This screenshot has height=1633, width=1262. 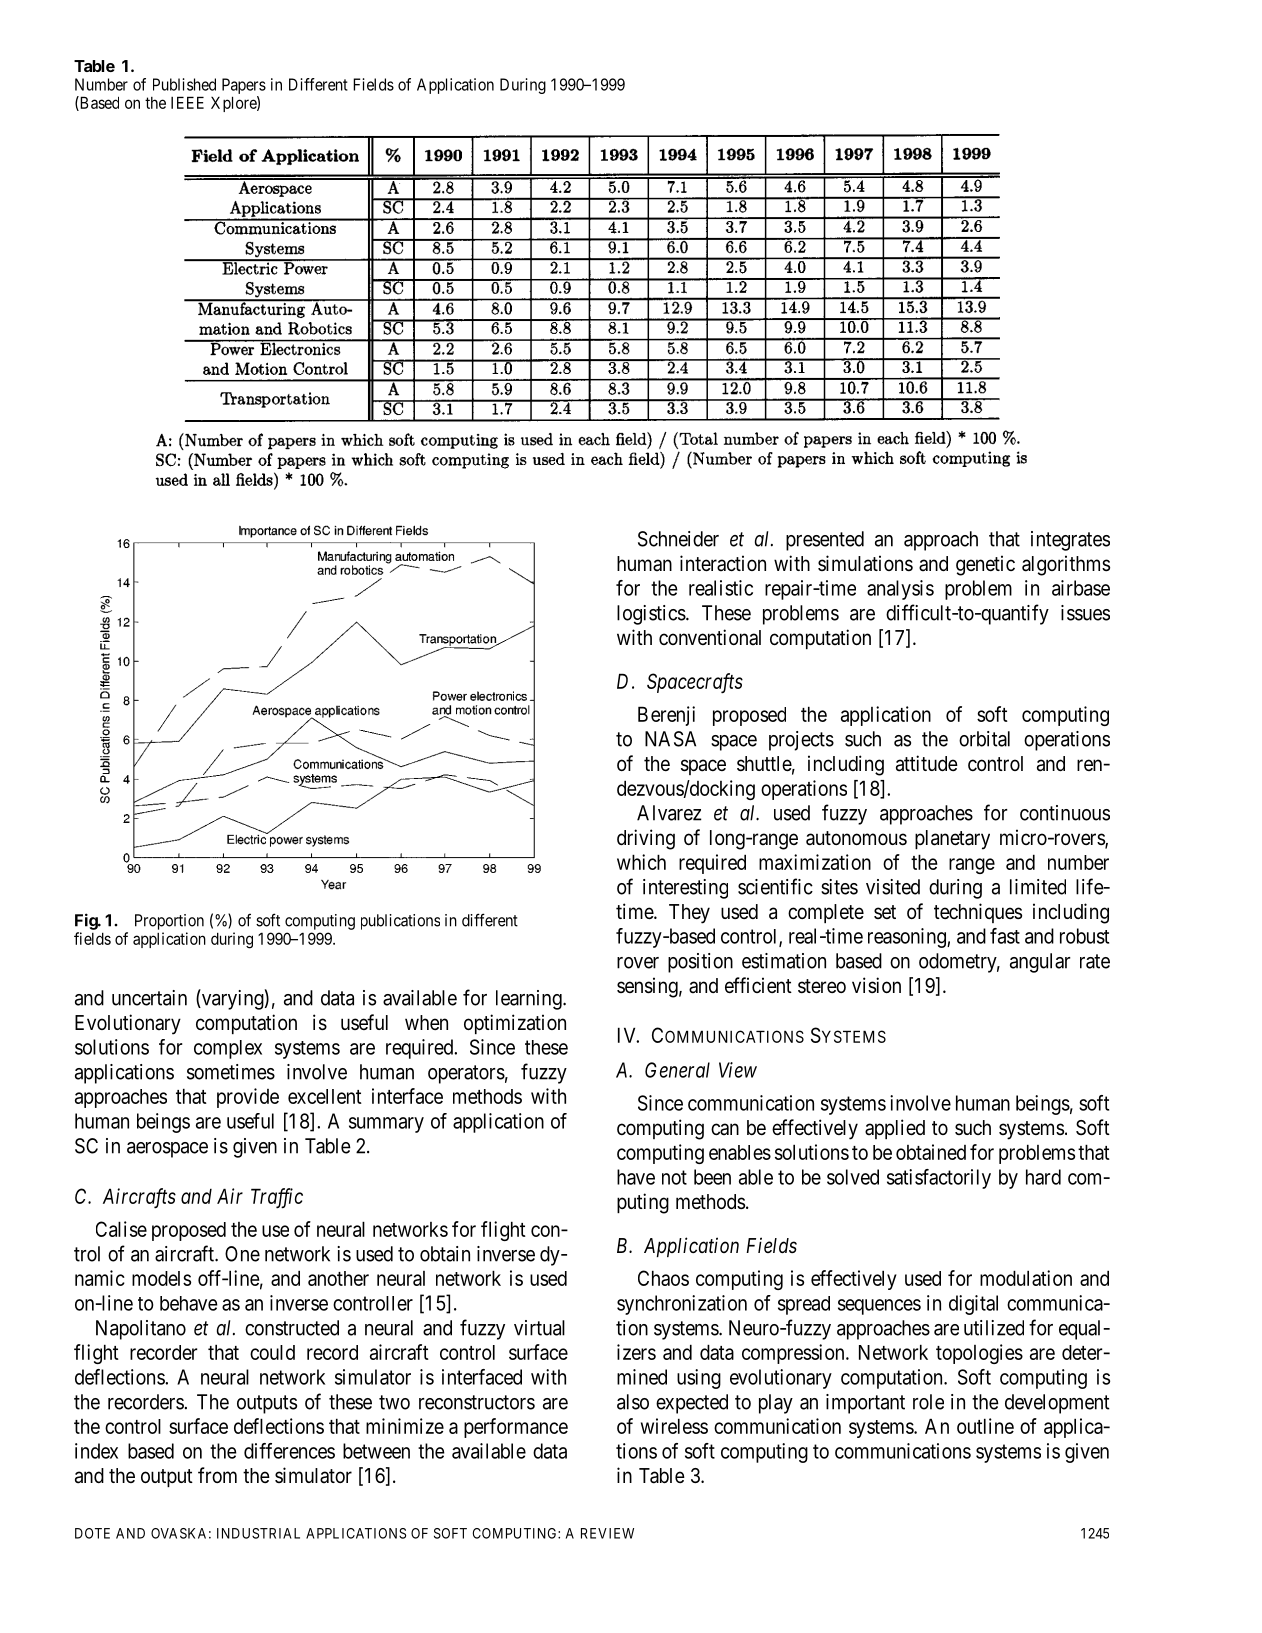 I want to click on Fig, so click(x=87, y=921).
